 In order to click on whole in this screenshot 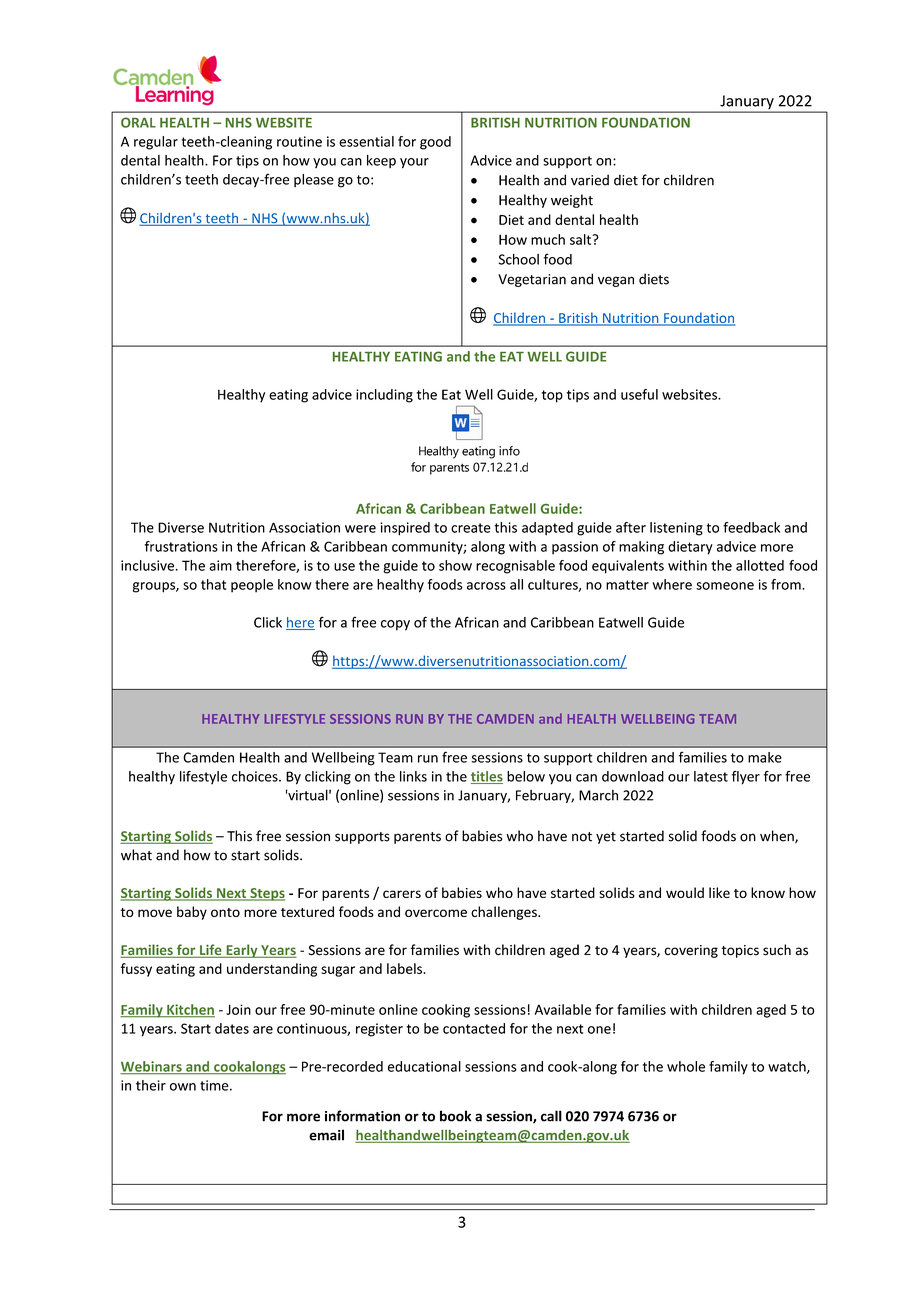, I will do `click(686, 1066)`.
